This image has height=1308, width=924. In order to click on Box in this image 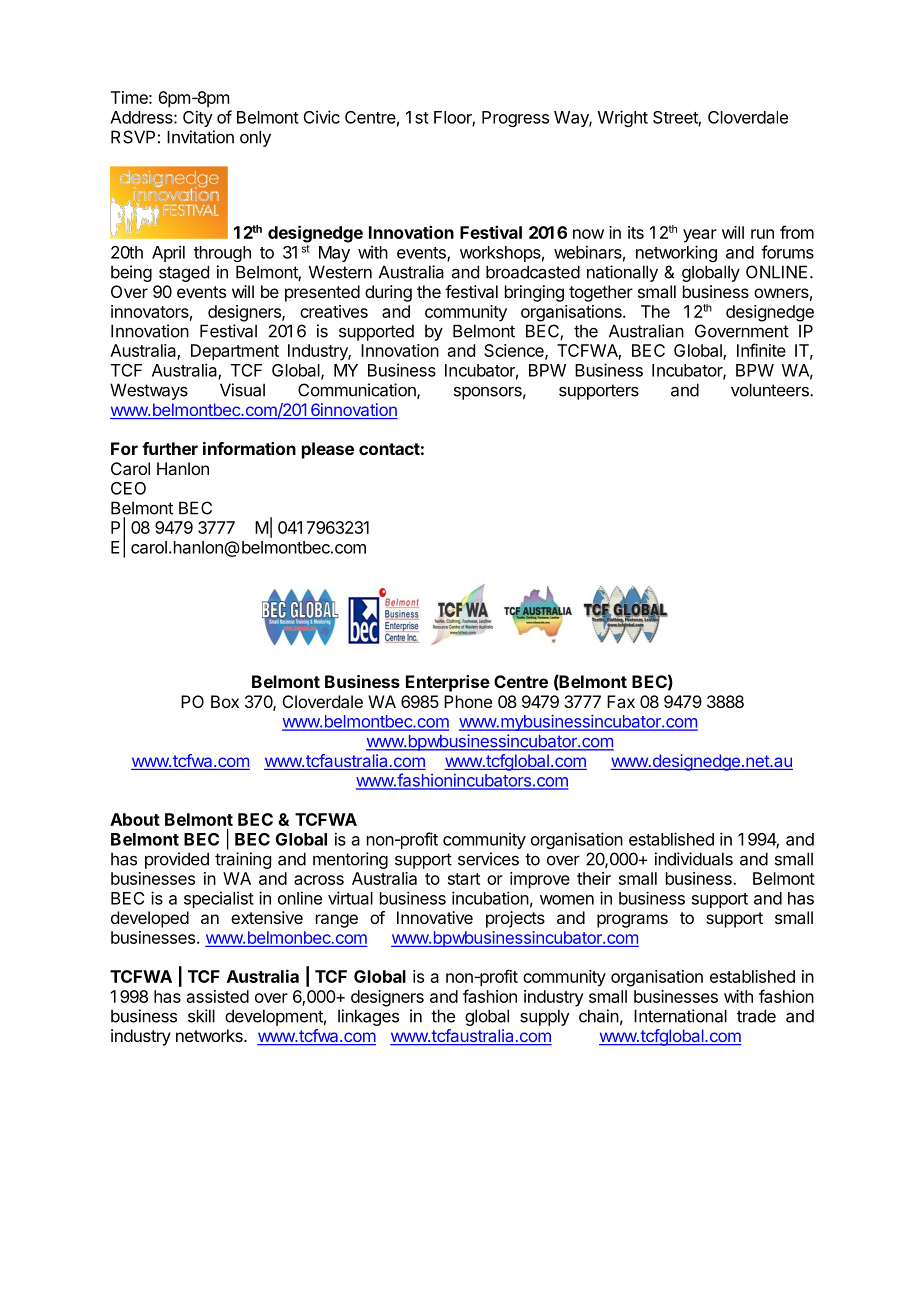, I will do `click(225, 701)`.
